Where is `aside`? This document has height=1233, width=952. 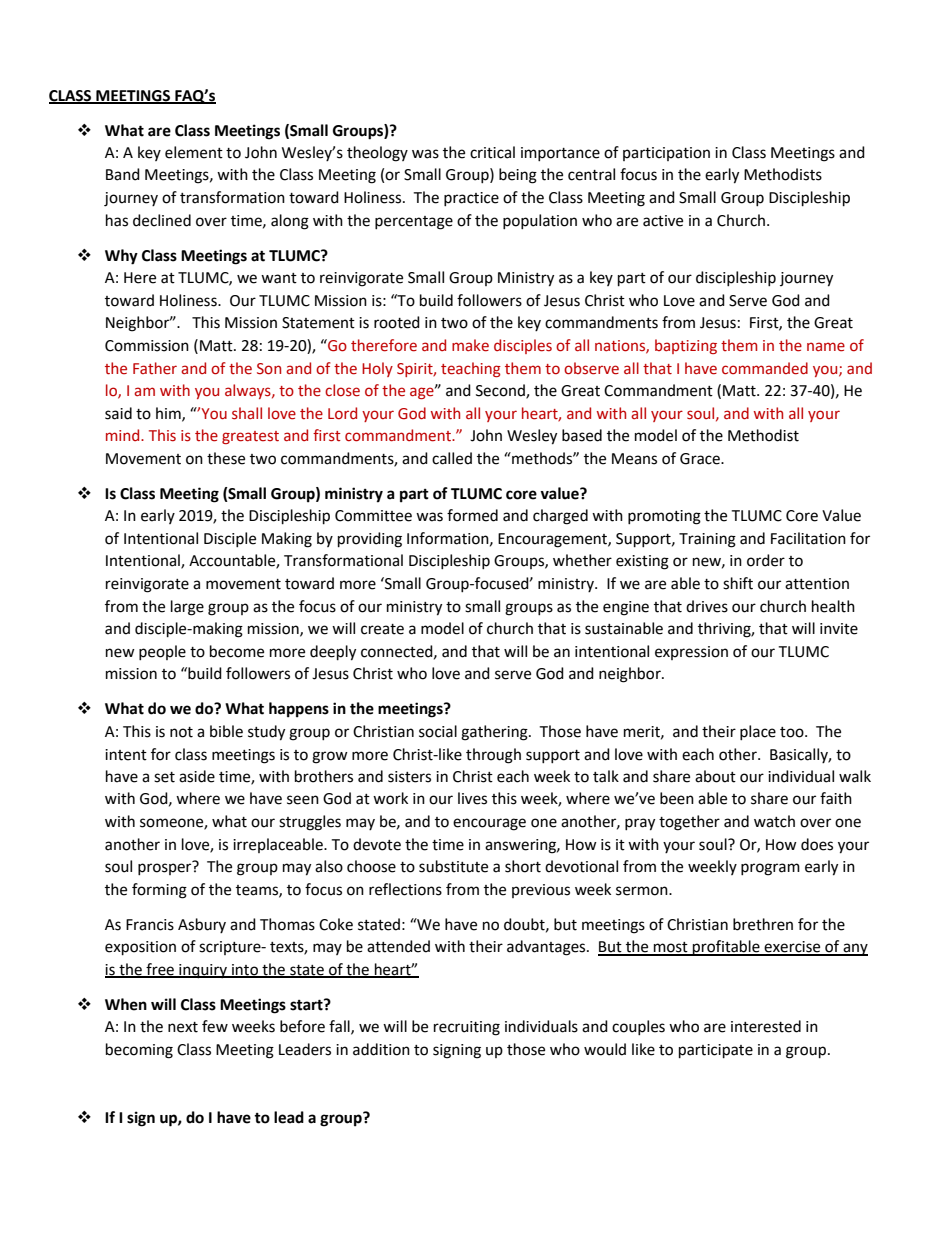 aside is located at coordinates (197, 776).
